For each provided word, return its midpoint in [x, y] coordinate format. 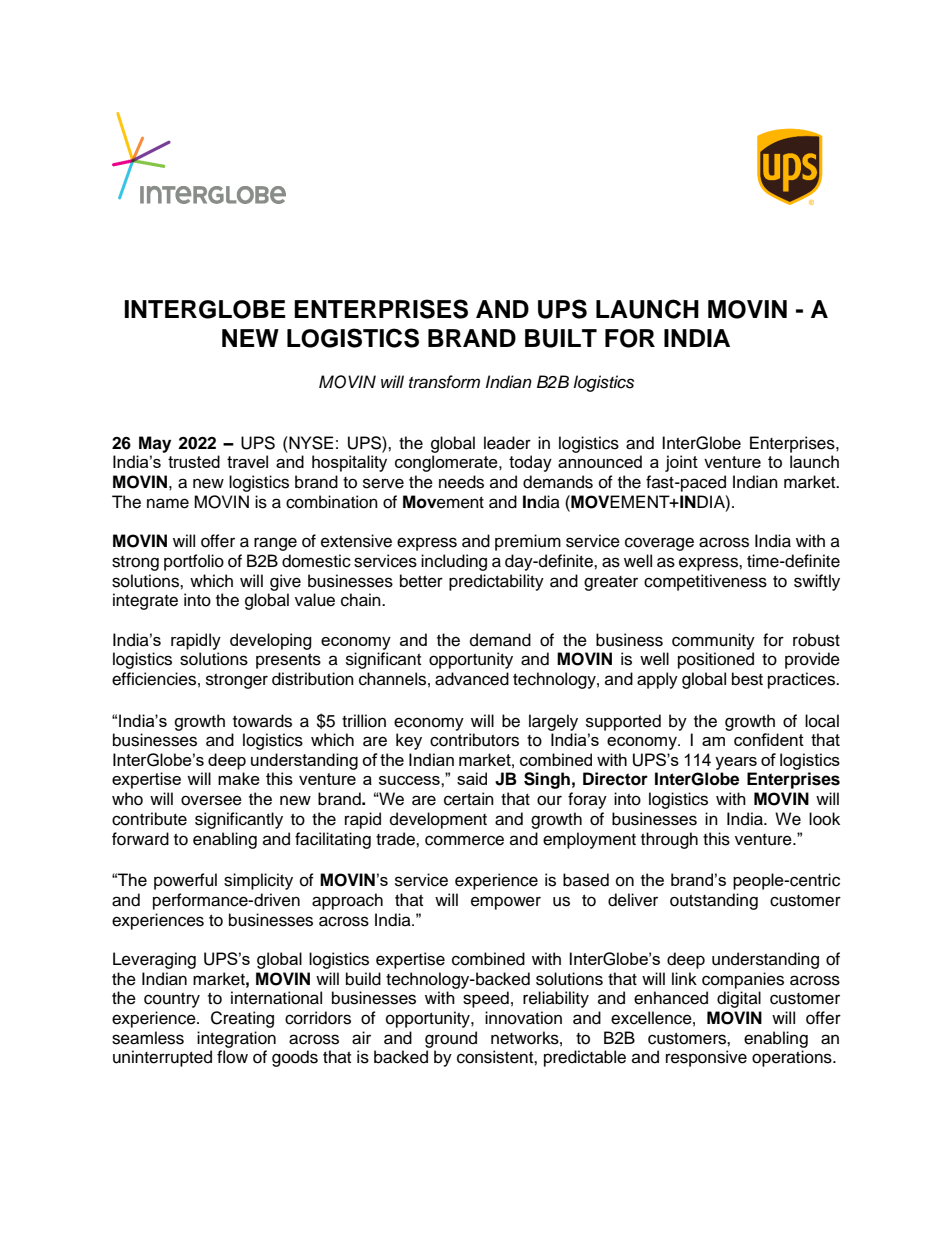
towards [262, 721]
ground [451, 1039]
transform [444, 382]
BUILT [561, 338]
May [155, 444]
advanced [472, 679]
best [747, 679]
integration [236, 1039]
